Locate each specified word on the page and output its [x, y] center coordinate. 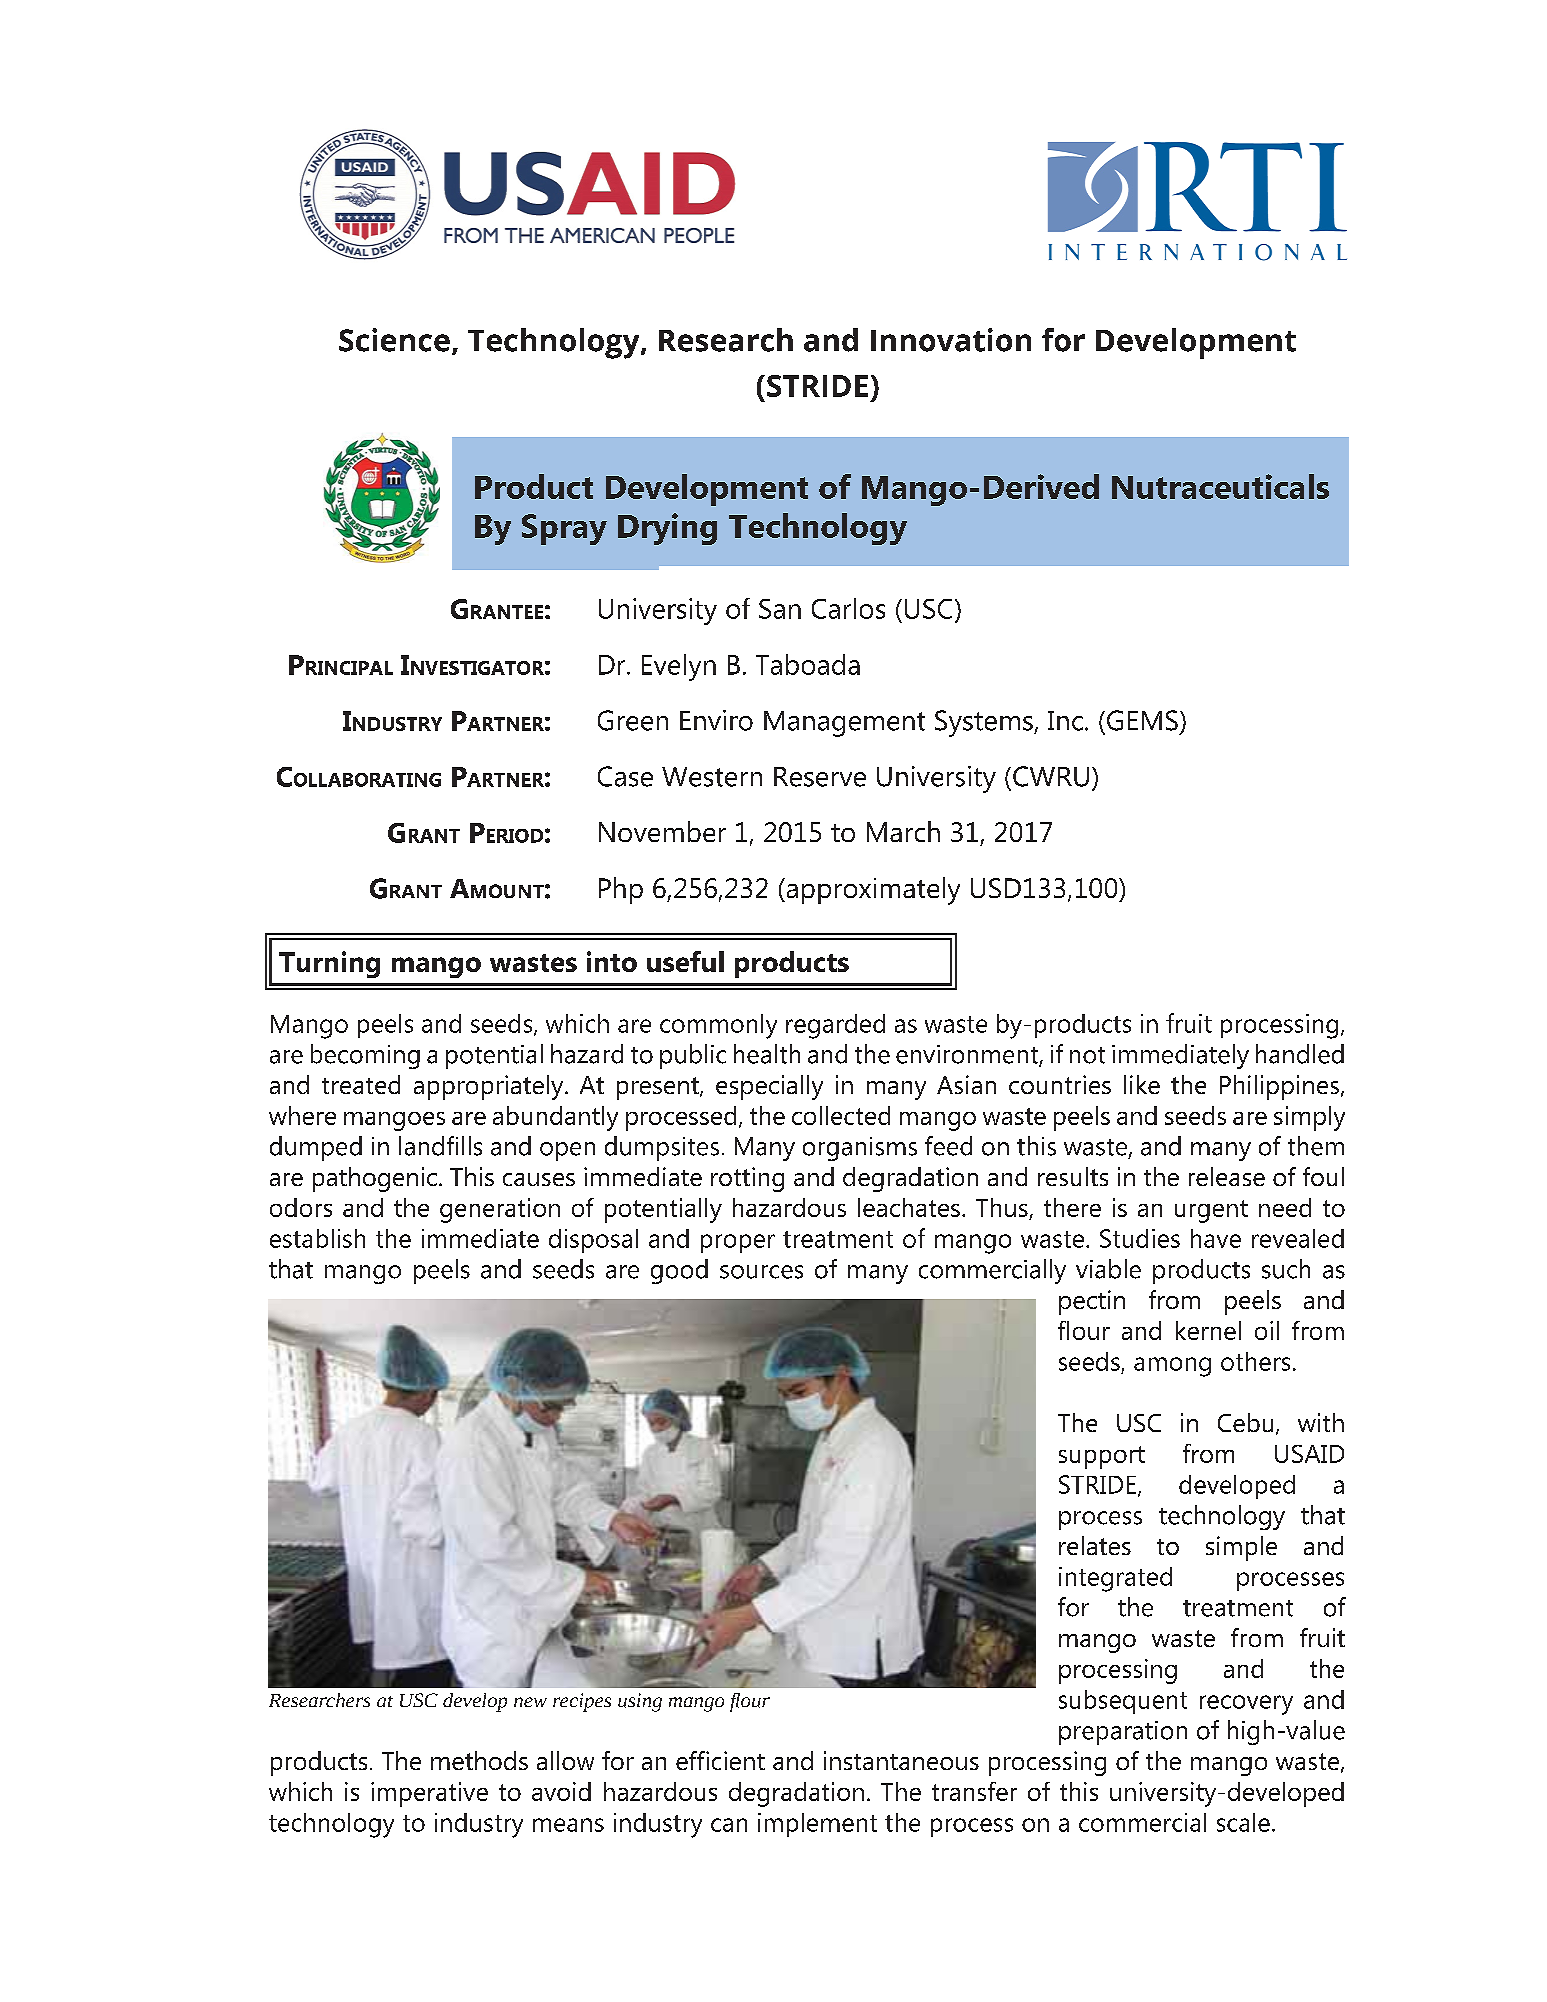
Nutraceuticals [1220, 486]
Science [394, 340]
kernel [1208, 1330]
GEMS [1142, 720]
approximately [872, 891]
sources [761, 1272]
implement [817, 1825]
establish [317, 1238]
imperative [429, 1794]
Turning [329, 964]
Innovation [951, 340]
